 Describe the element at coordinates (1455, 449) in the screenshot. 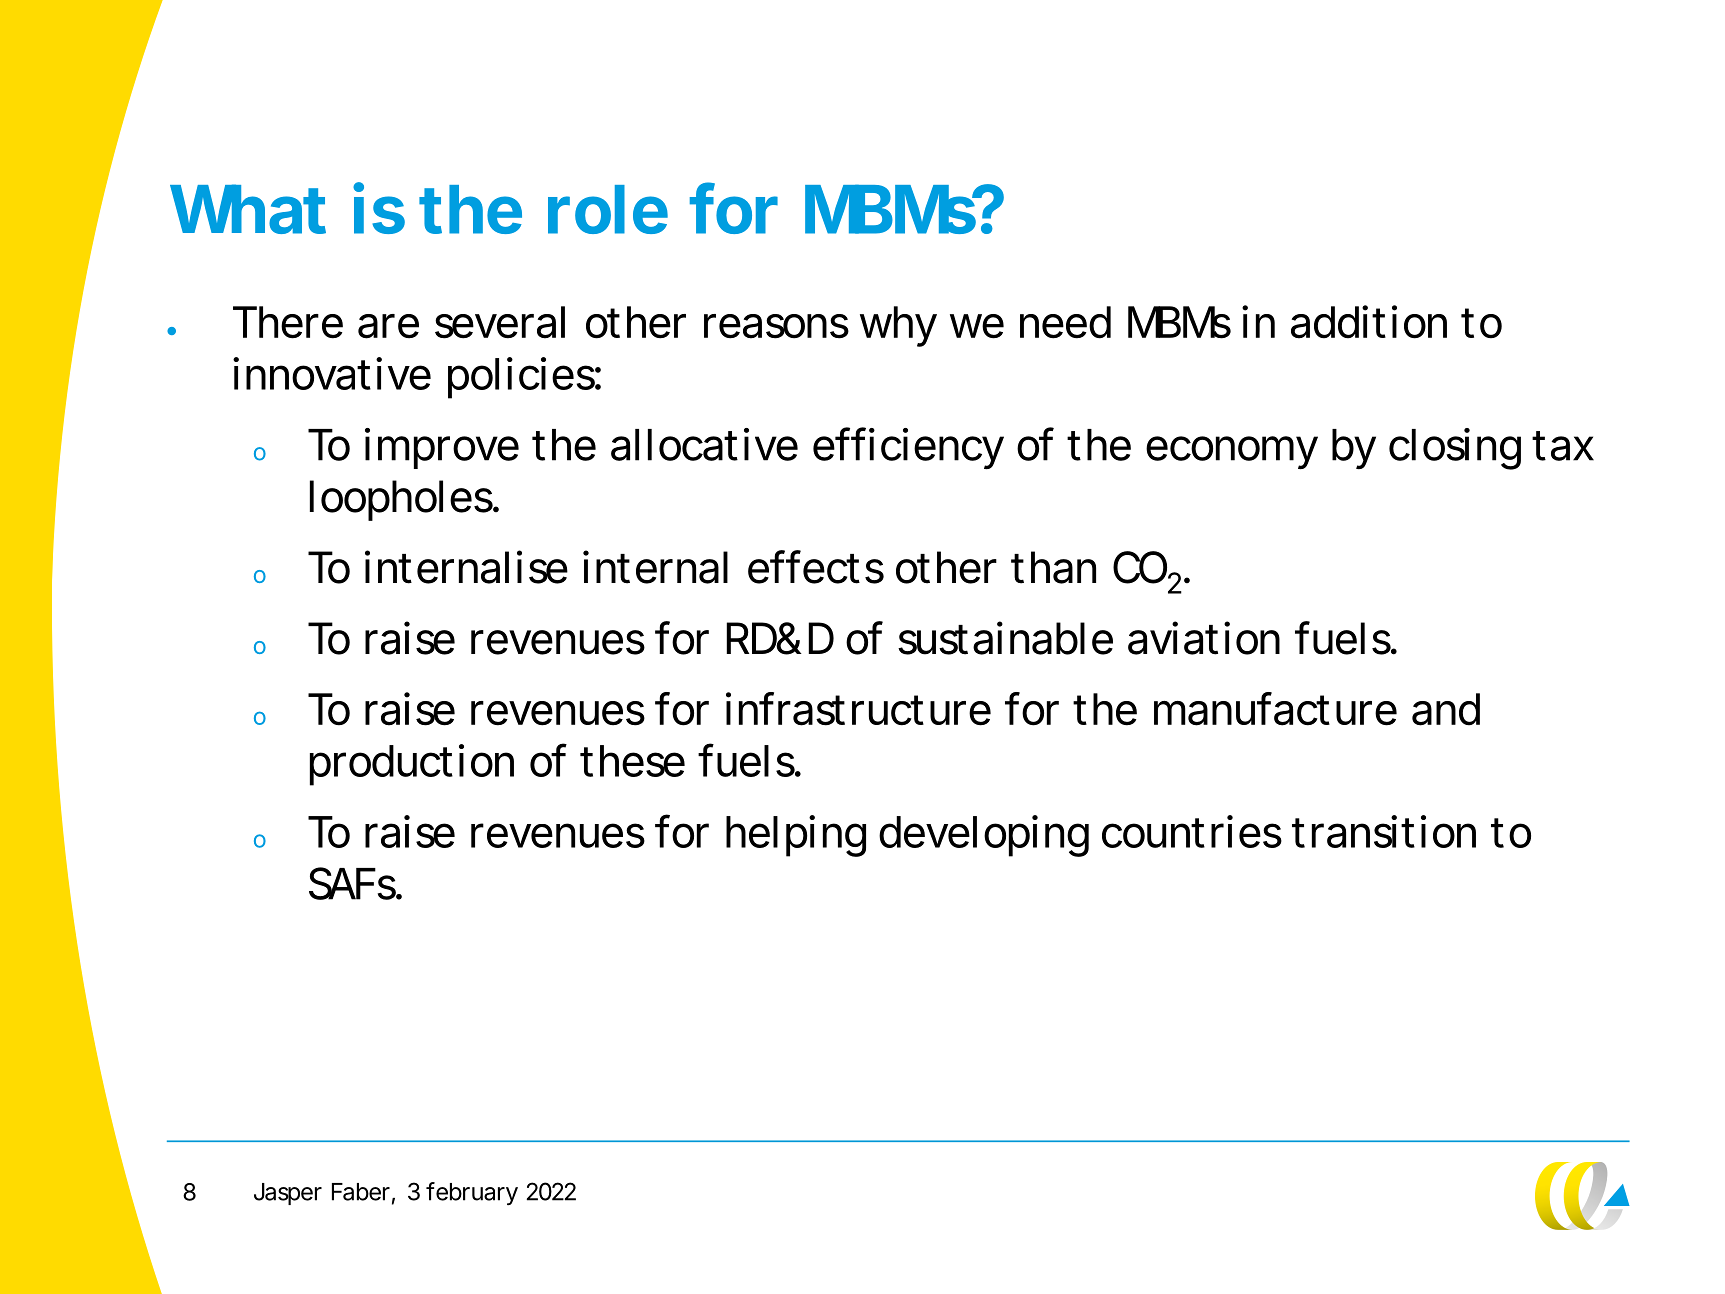

I see `closing` at that location.
